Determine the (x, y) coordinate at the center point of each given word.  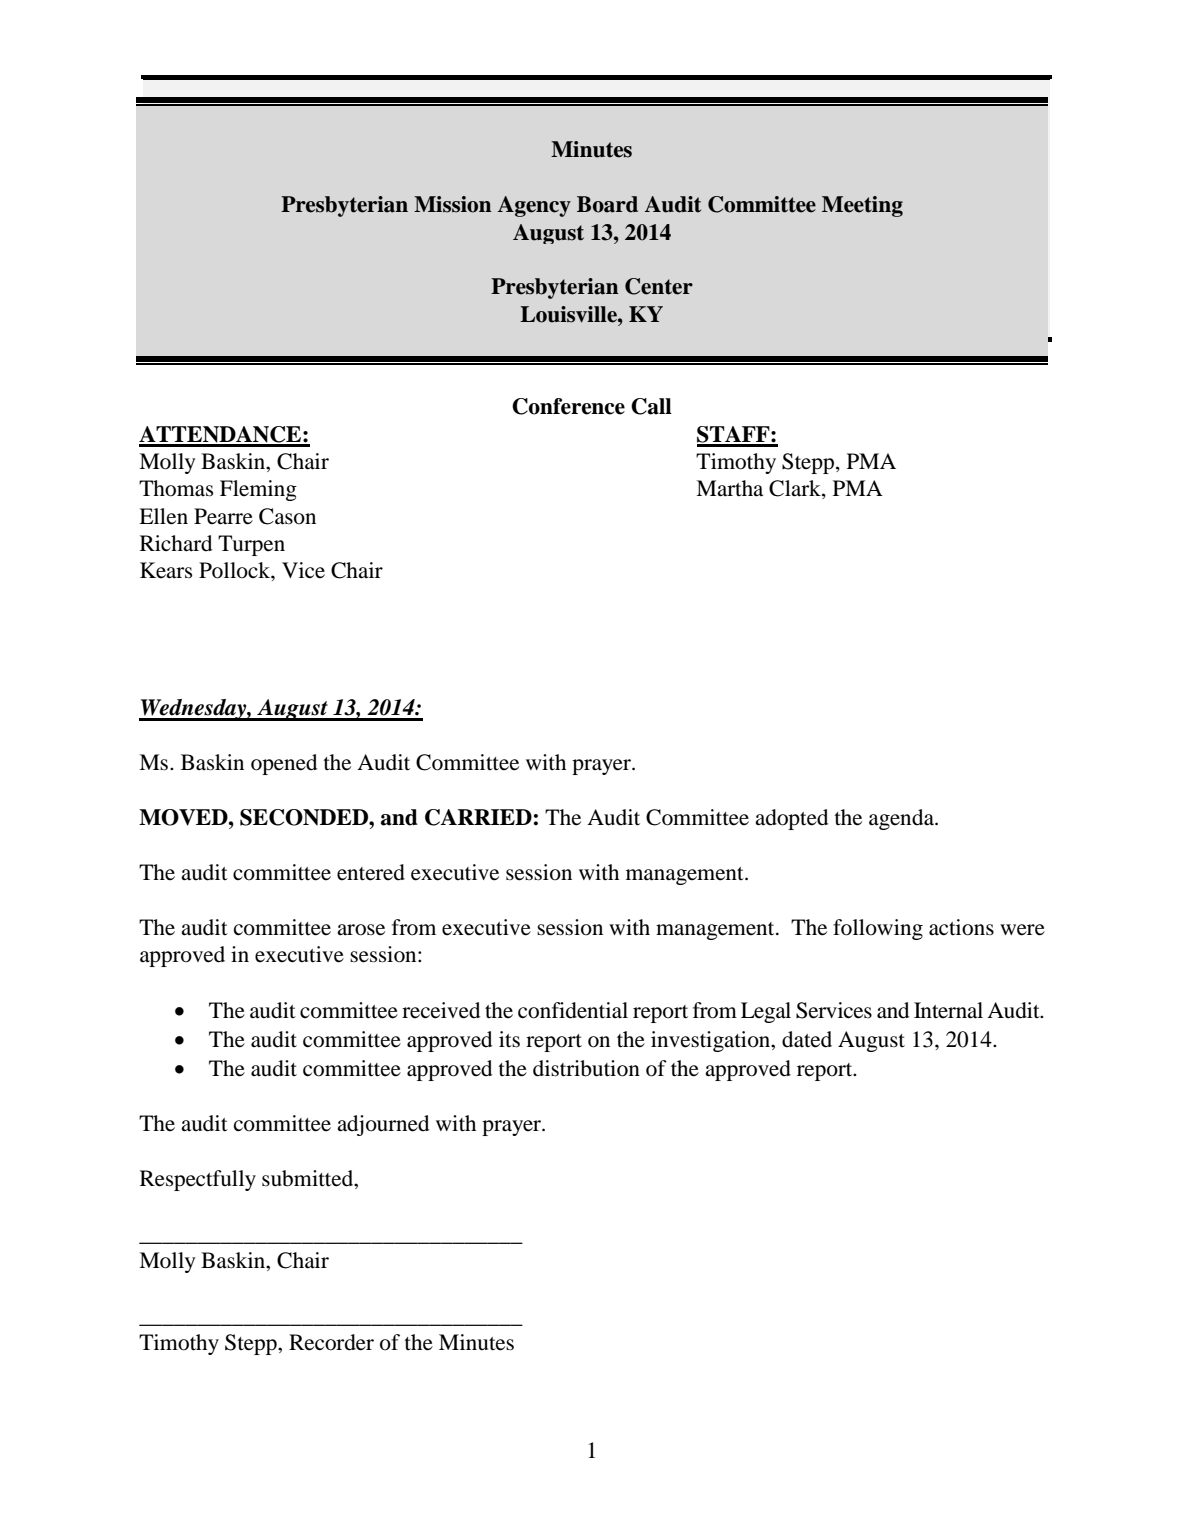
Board (607, 204)
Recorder (331, 1342)
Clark (796, 489)
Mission (453, 204)
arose (361, 930)
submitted (309, 1178)
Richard (176, 543)
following (878, 929)
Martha (729, 488)
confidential (573, 1010)
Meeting (862, 206)
